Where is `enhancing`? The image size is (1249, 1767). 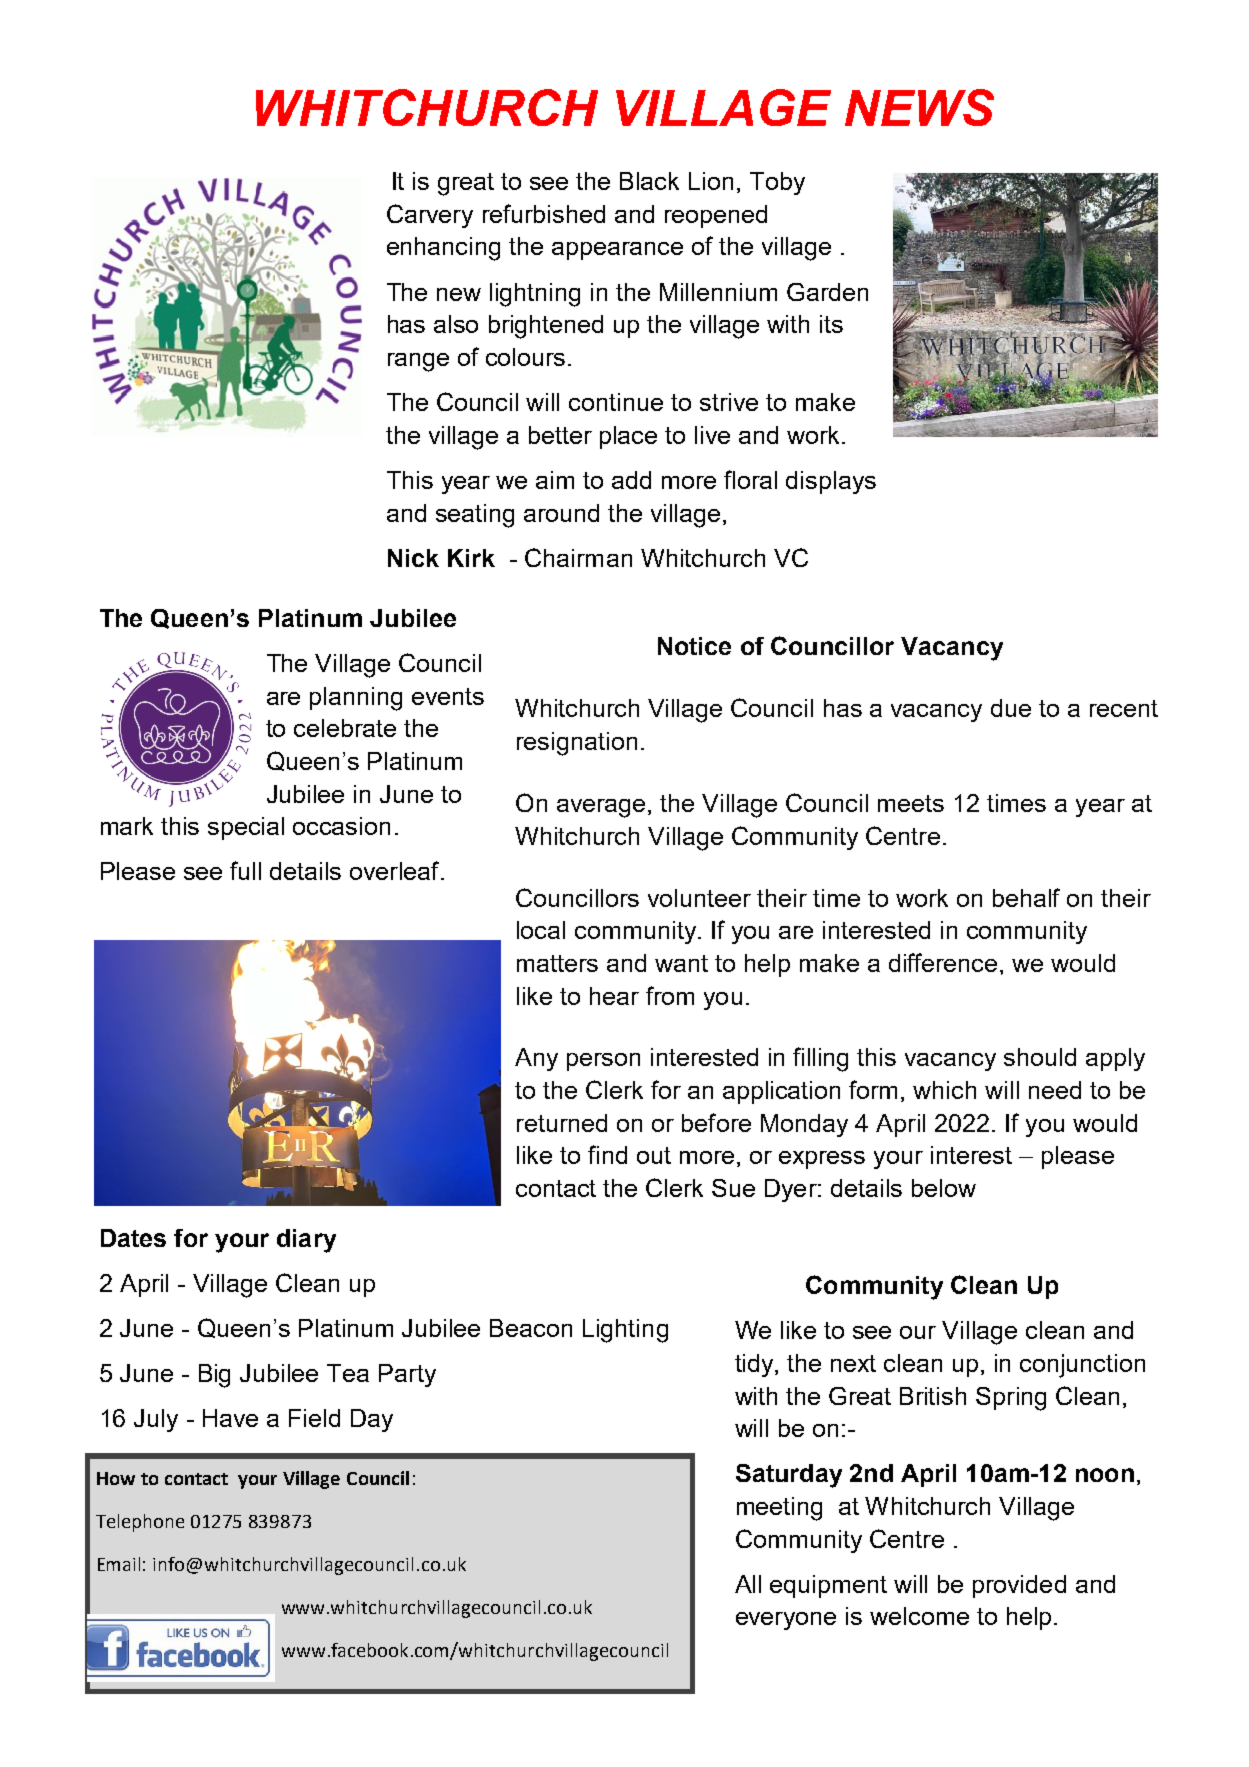 enhancing is located at coordinates (443, 249).
